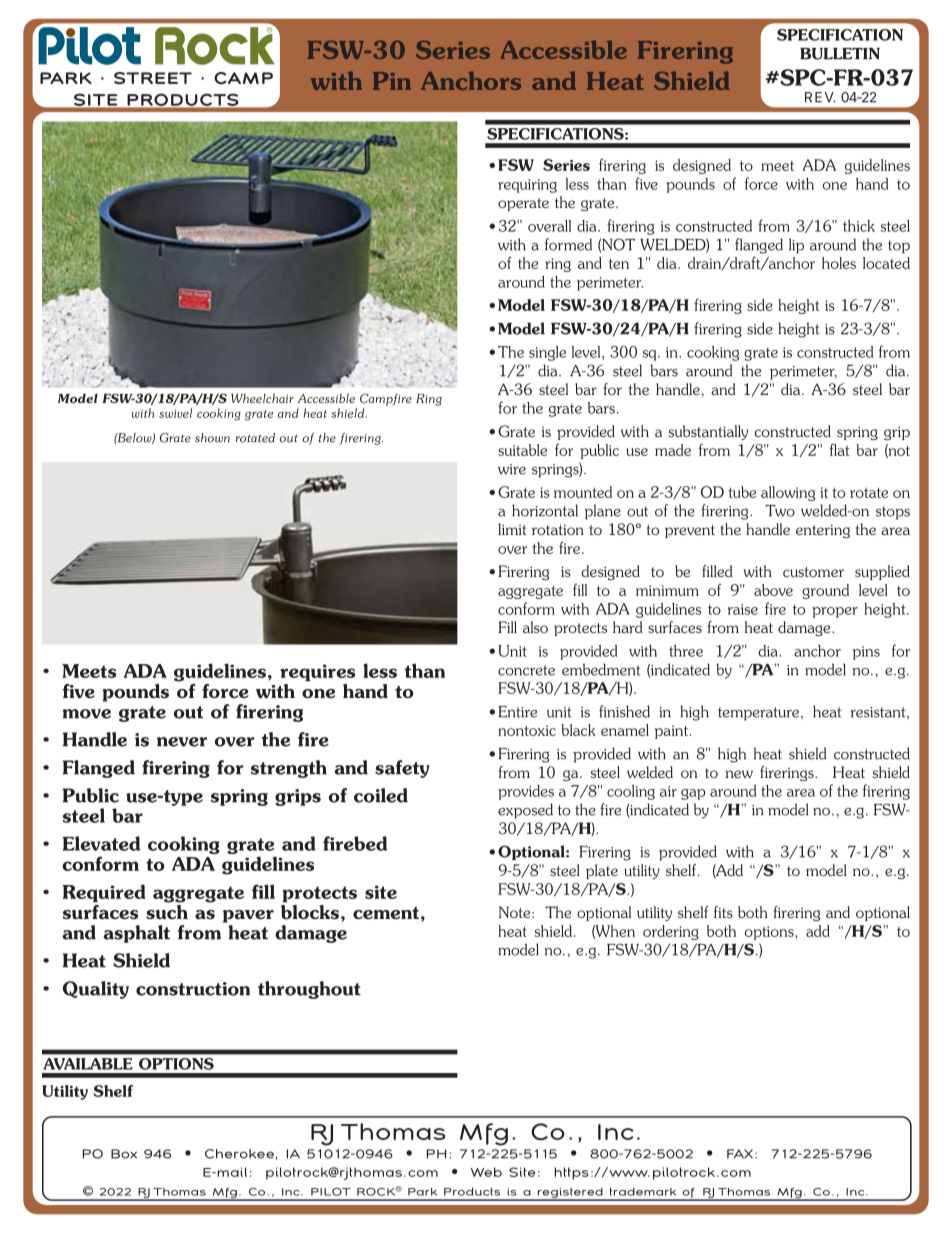 The width and height of the document is (952, 1233). Describe the element at coordinates (486, 1172) in the document. I see `Web` at that location.
